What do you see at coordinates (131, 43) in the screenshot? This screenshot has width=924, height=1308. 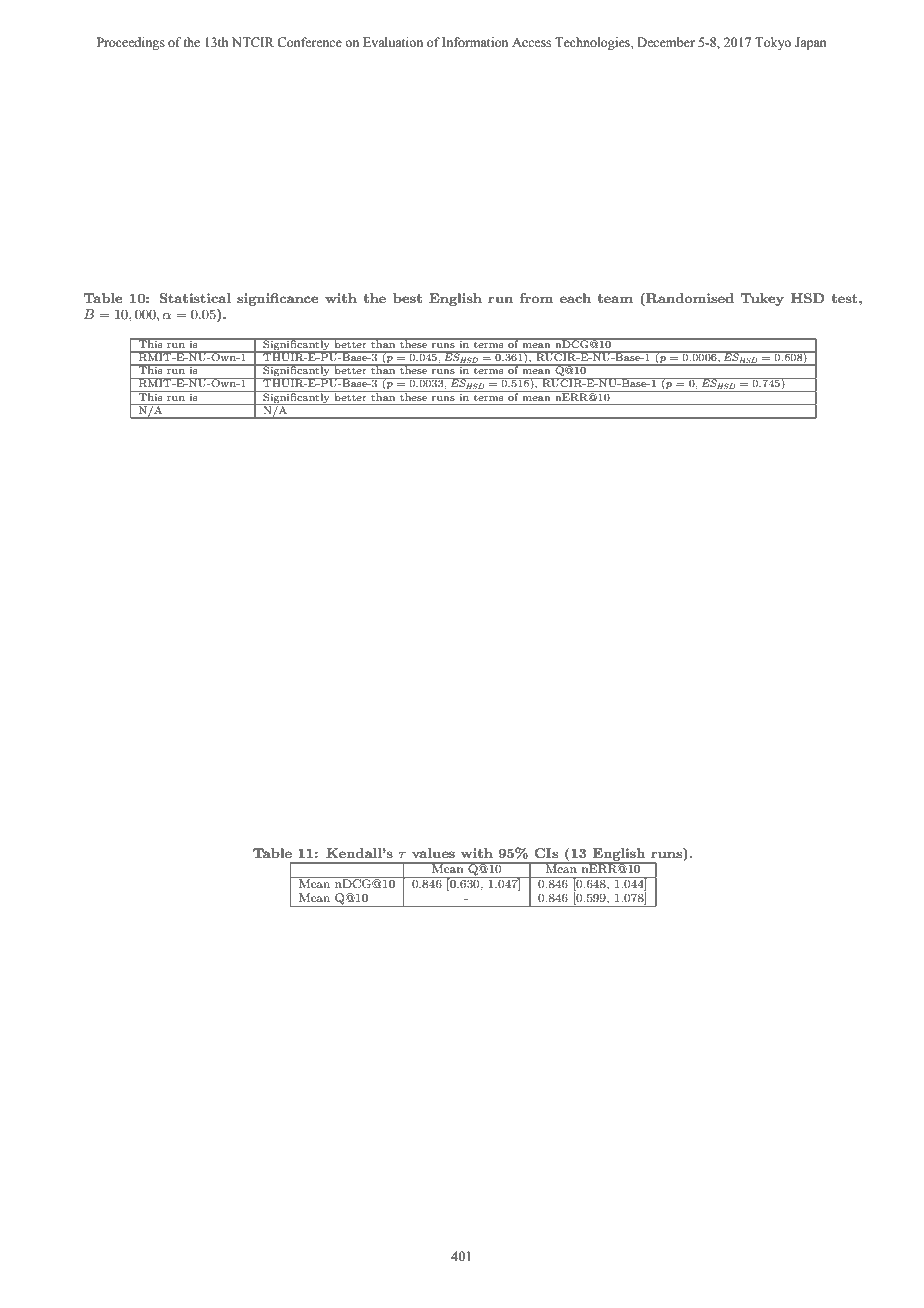 I see `Proceedings` at bounding box center [131, 43].
